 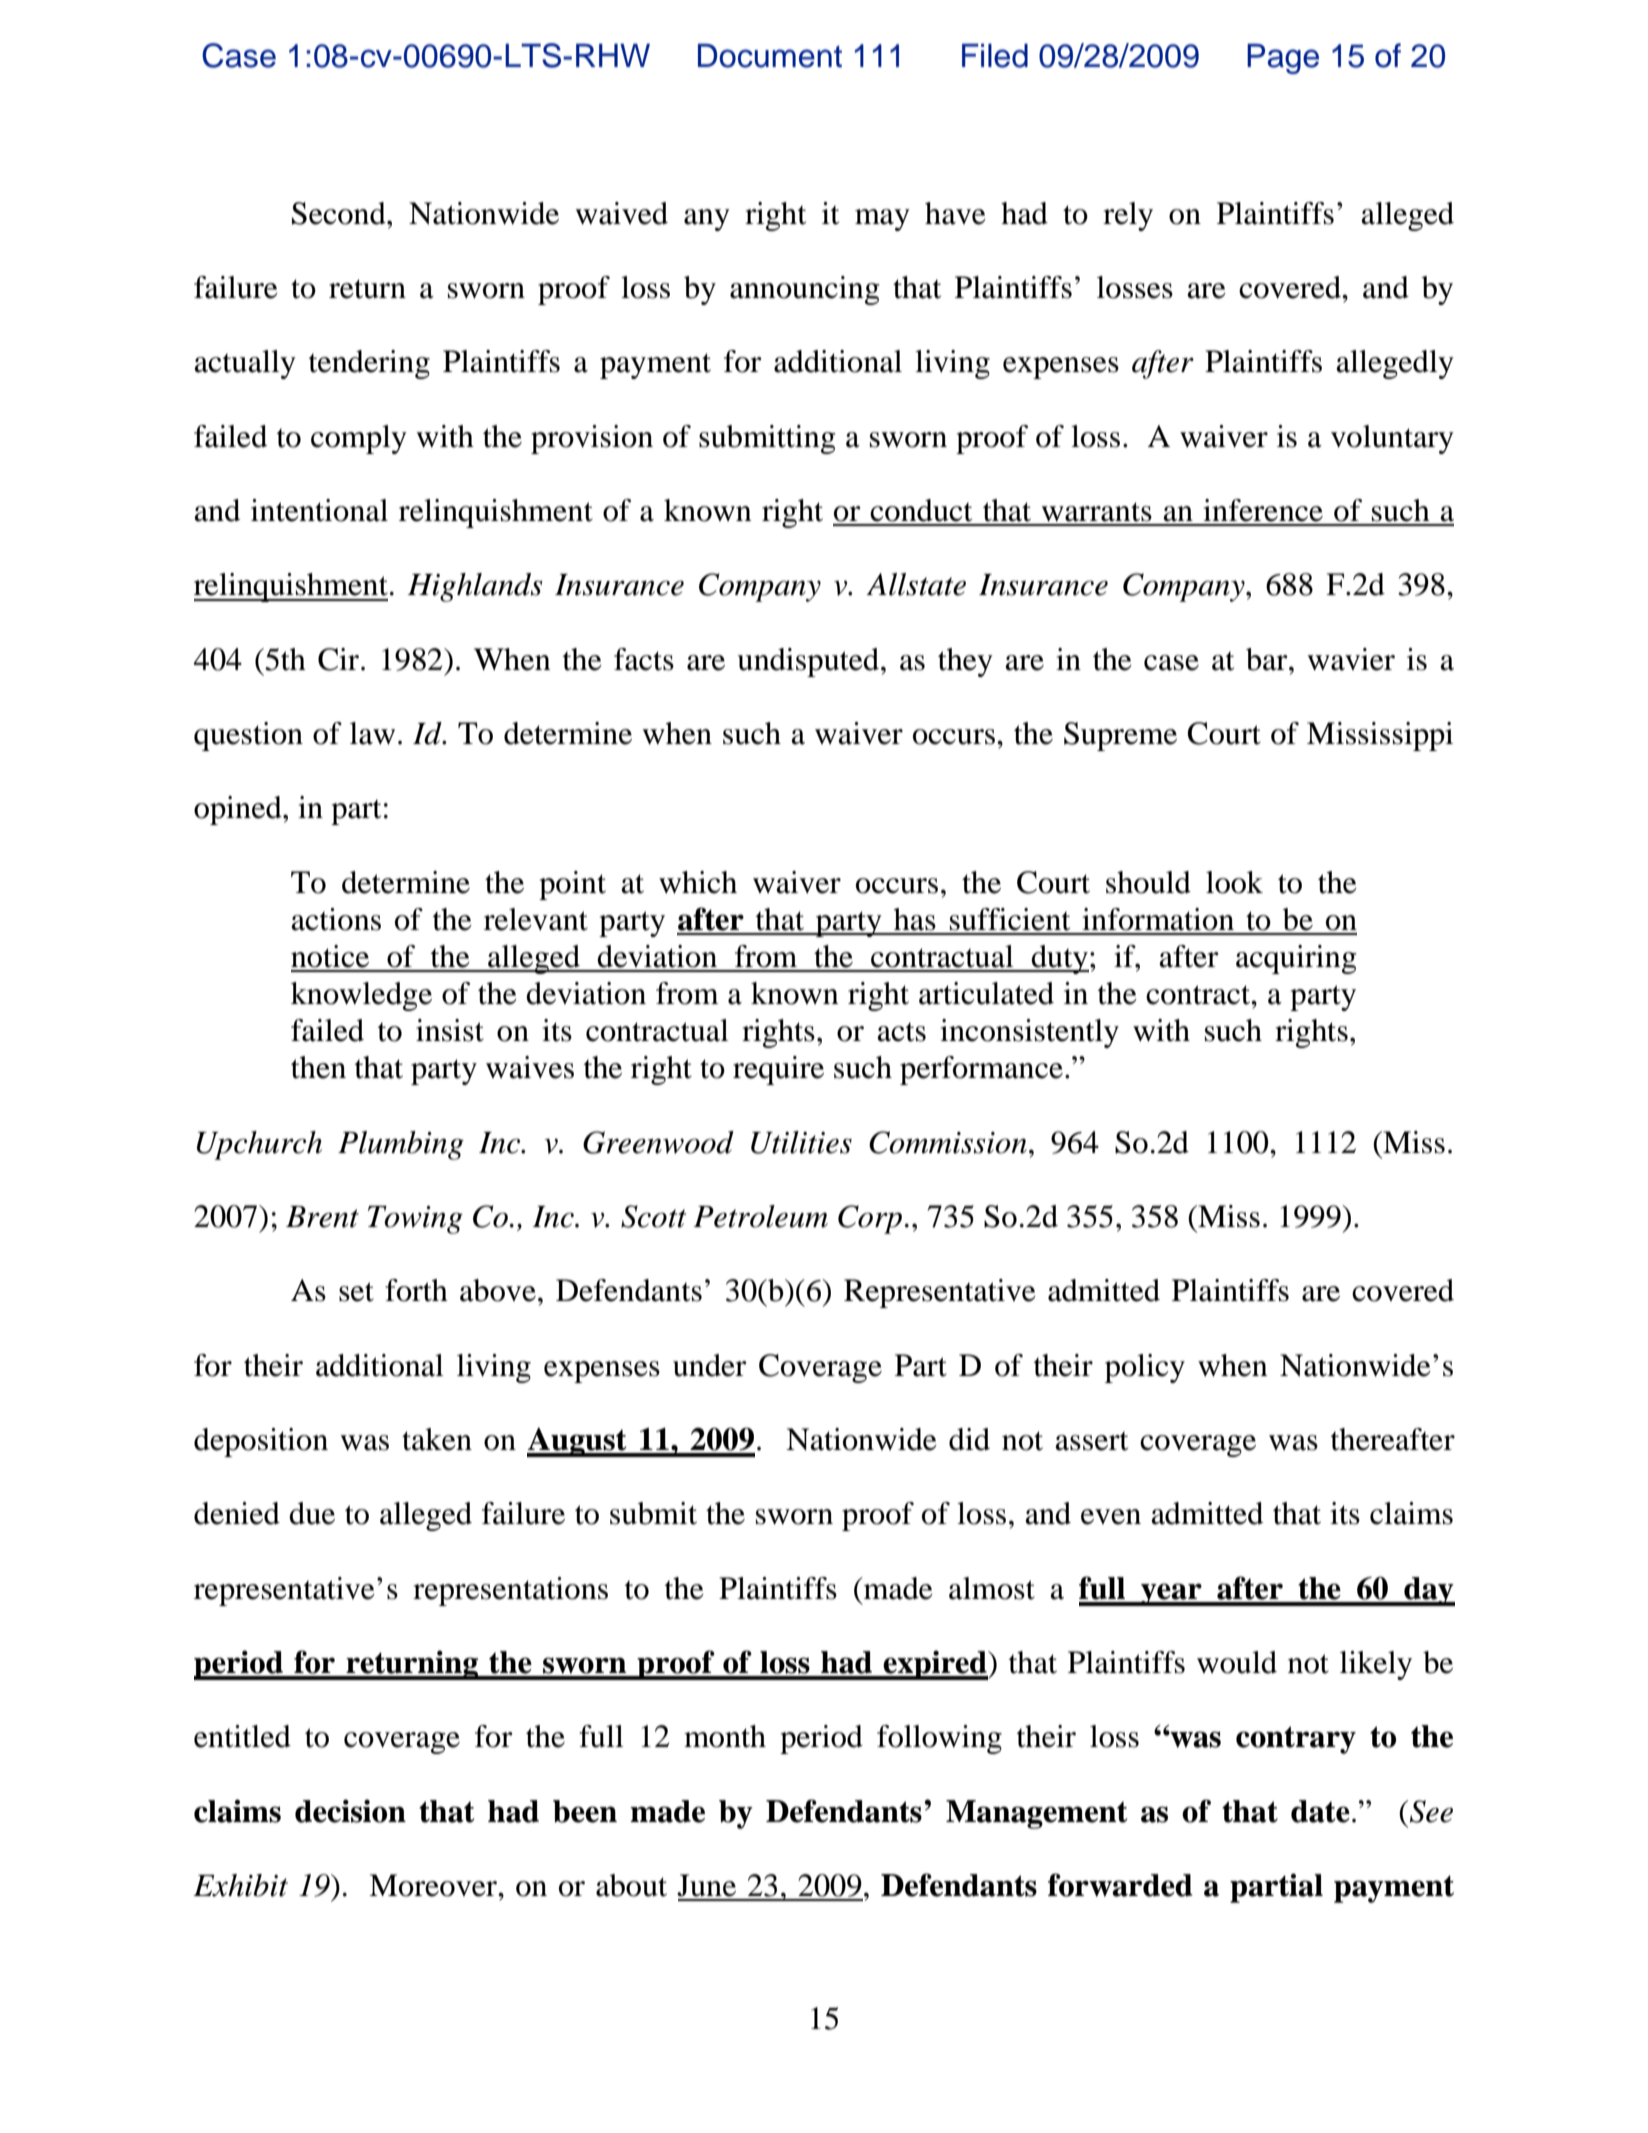 I want to click on knowledge, so click(x=361, y=996).
